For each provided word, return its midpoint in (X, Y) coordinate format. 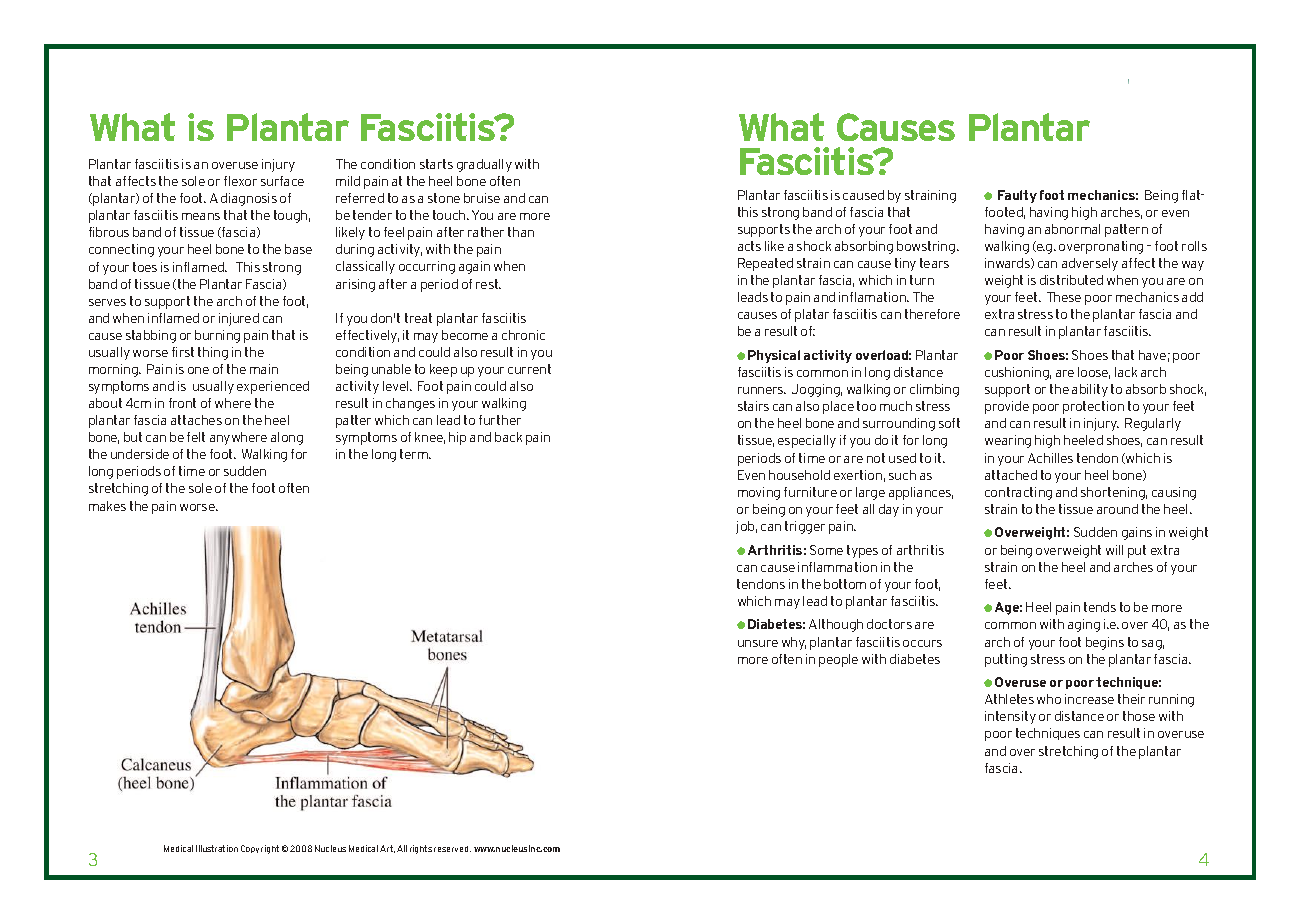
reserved (452, 849)
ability (1090, 390)
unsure (758, 643)
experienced (273, 387)
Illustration (217, 848)
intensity (1010, 717)
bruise (482, 198)
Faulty (1017, 196)
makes (107, 506)
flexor (240, 181)
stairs (753, 406)
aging (1084, 625)
